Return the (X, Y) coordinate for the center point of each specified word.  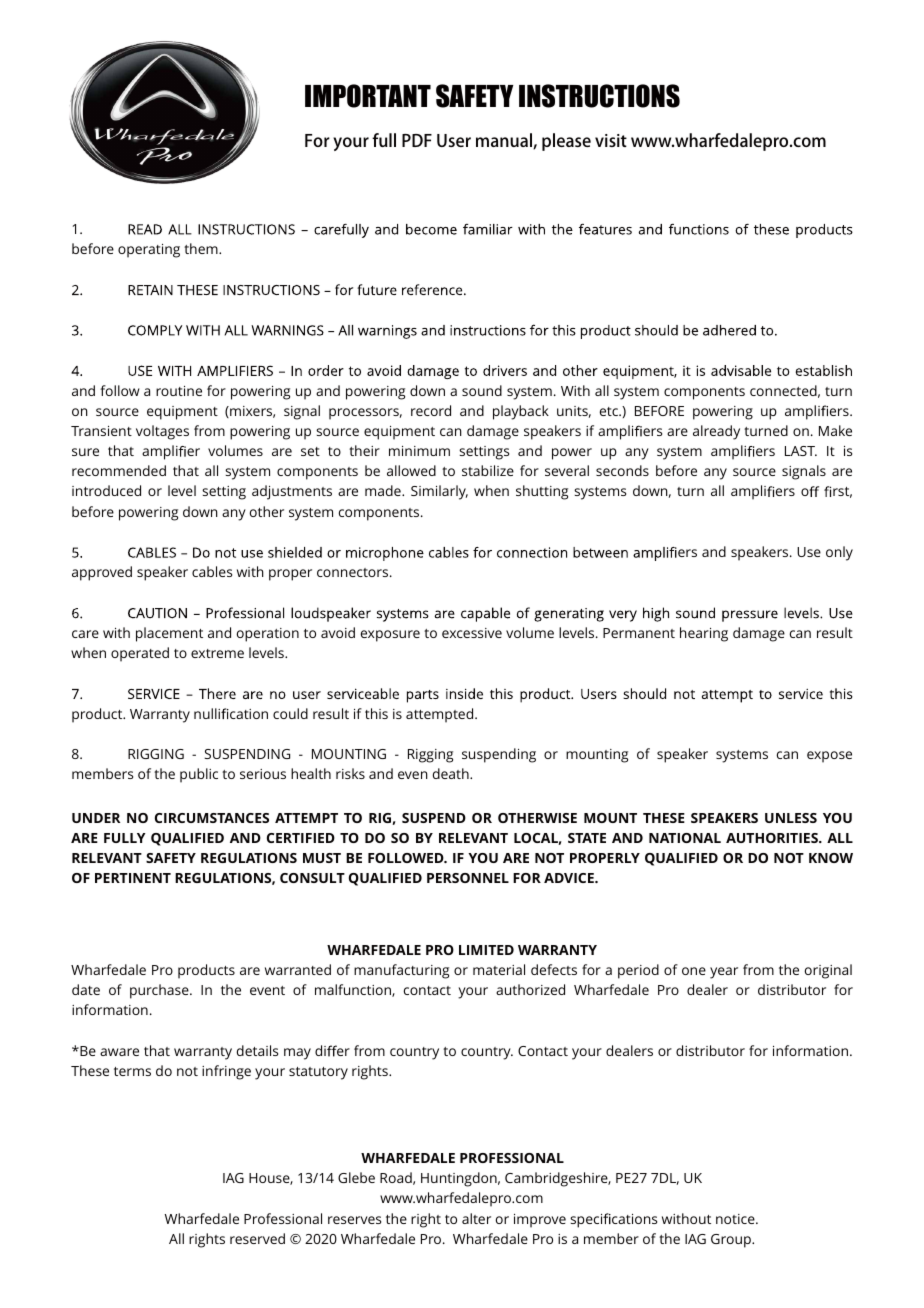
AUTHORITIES (773, 838)
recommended (119, 470)
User (454, 140)
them (202, 248)
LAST (801, 451)
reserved (257, 1238)
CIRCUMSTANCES (212, 818)
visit (611, 140)
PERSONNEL (468, 878)
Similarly (439, 492)
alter (476, 1218)
